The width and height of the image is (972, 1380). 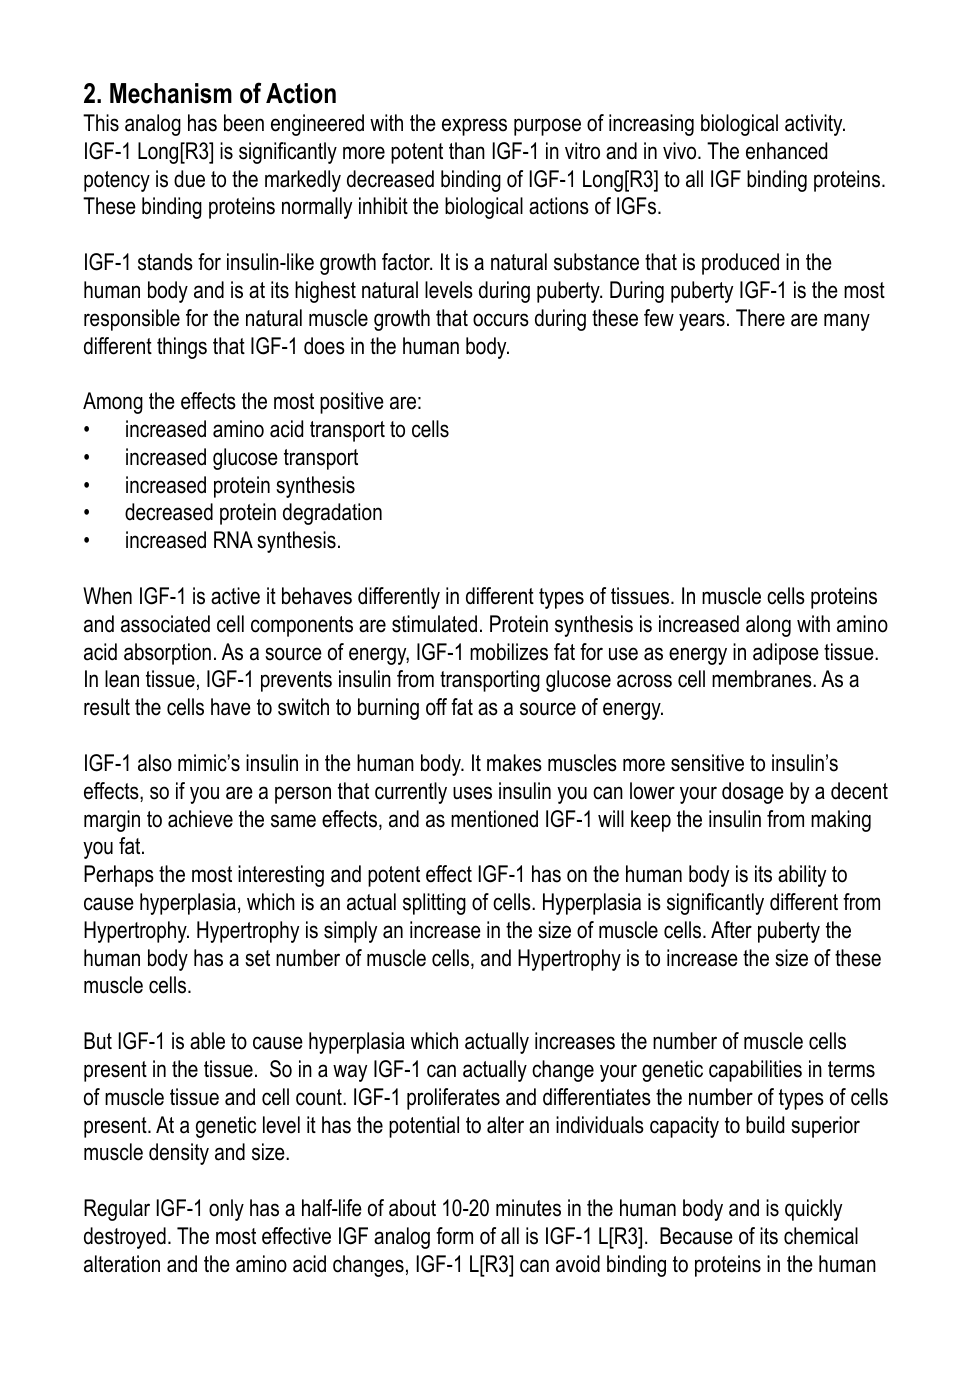 What do you see at coordinates (332, 514) in the image?
I see `degradation` at bounding box center [332, 514].
